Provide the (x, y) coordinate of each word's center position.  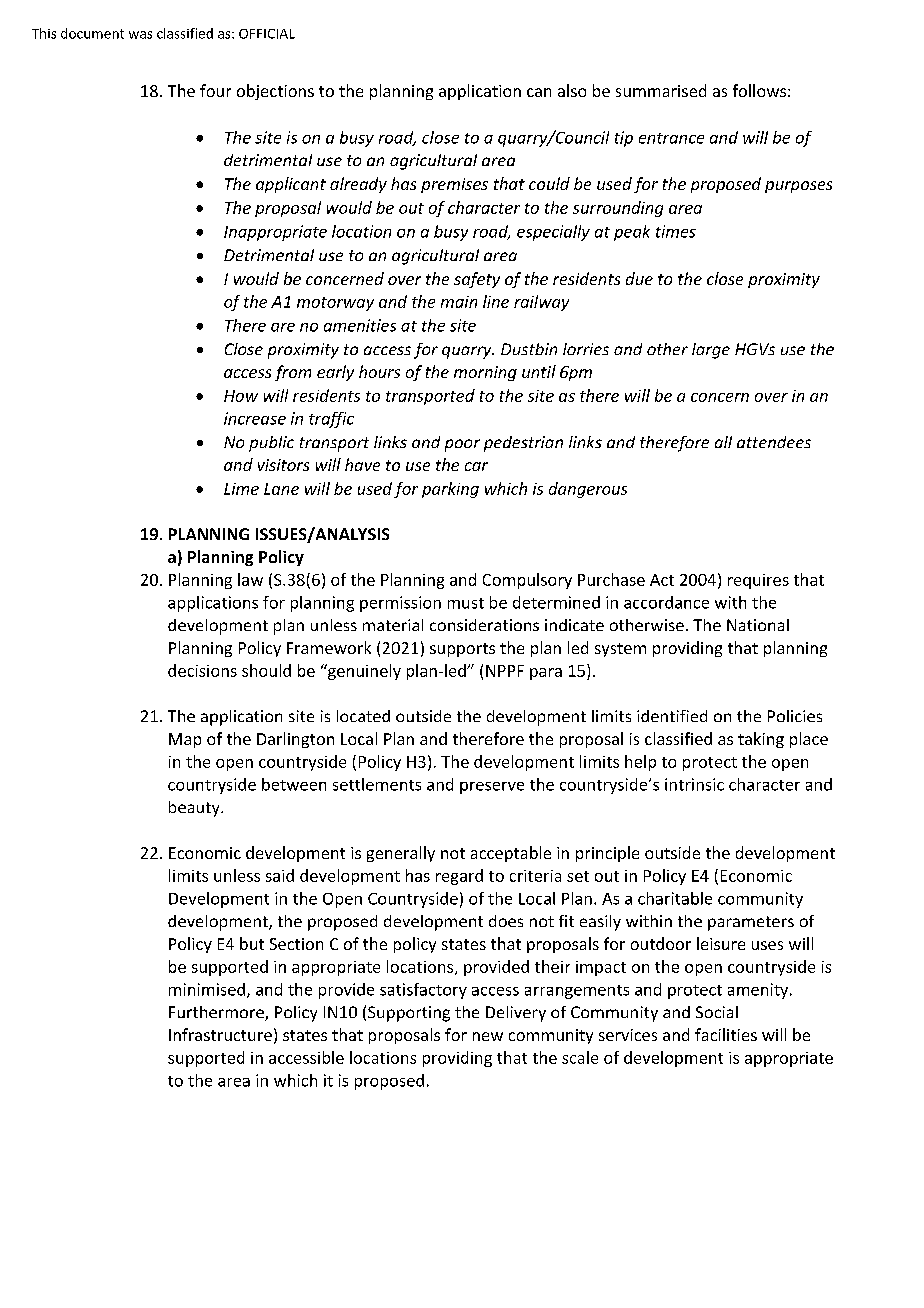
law (250, 579)
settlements (377, 784)
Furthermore (217, 1013)
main (459, 302)
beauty (195, 809)
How (241, 396)
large (711, 351)
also (572, 90)
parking (450, 490)
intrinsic (694, 784)
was (140, 35)
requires (758, 581)
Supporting (409, 1014)
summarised (661, 90)
